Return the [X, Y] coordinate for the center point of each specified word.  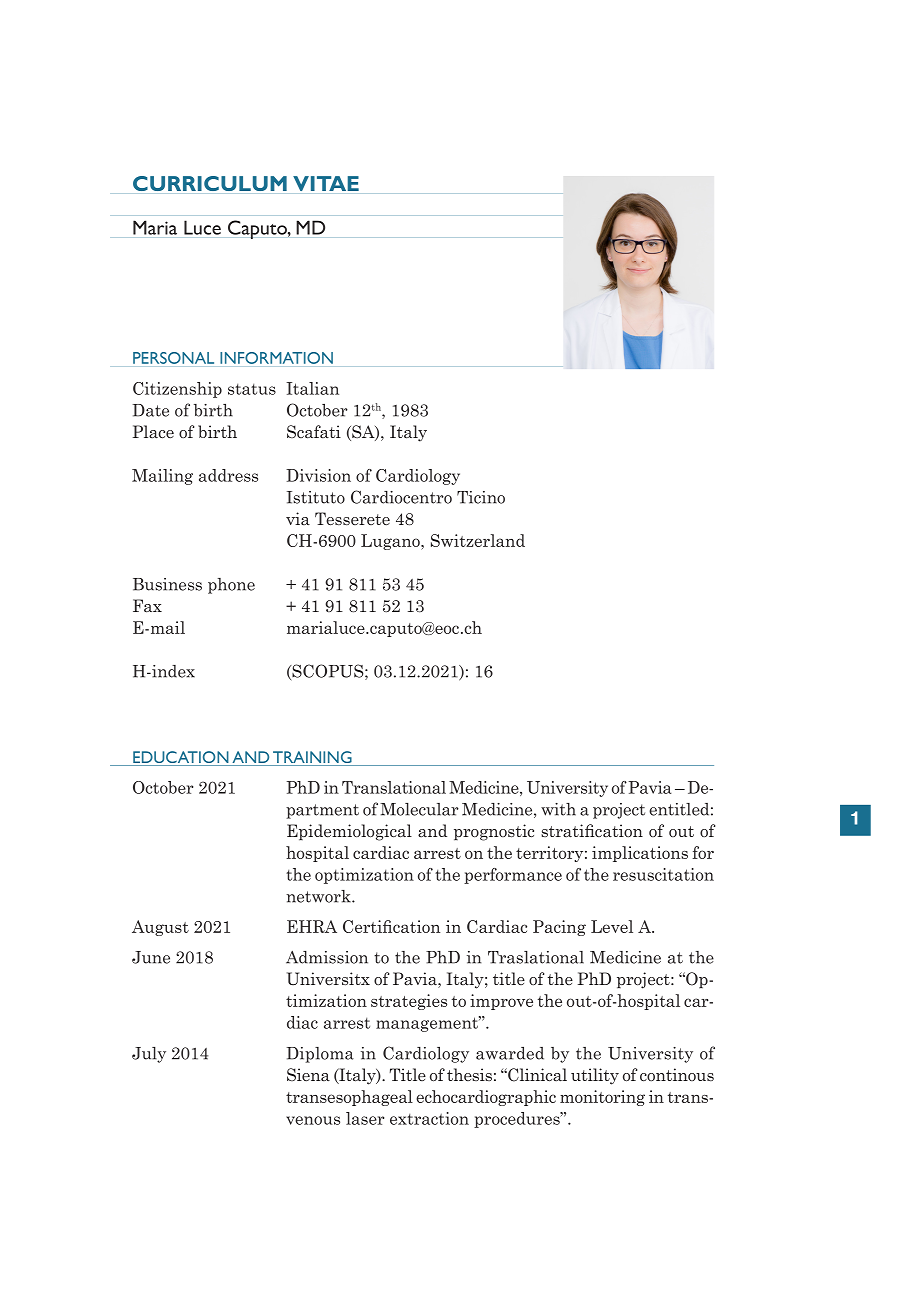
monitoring [602, 1098]
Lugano [391, 542]
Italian [312, 388]
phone [231, 586]
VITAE [326, 183]
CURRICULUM [210, 183]
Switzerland [478, 540]
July [149, 1055]
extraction [429, 1118]
